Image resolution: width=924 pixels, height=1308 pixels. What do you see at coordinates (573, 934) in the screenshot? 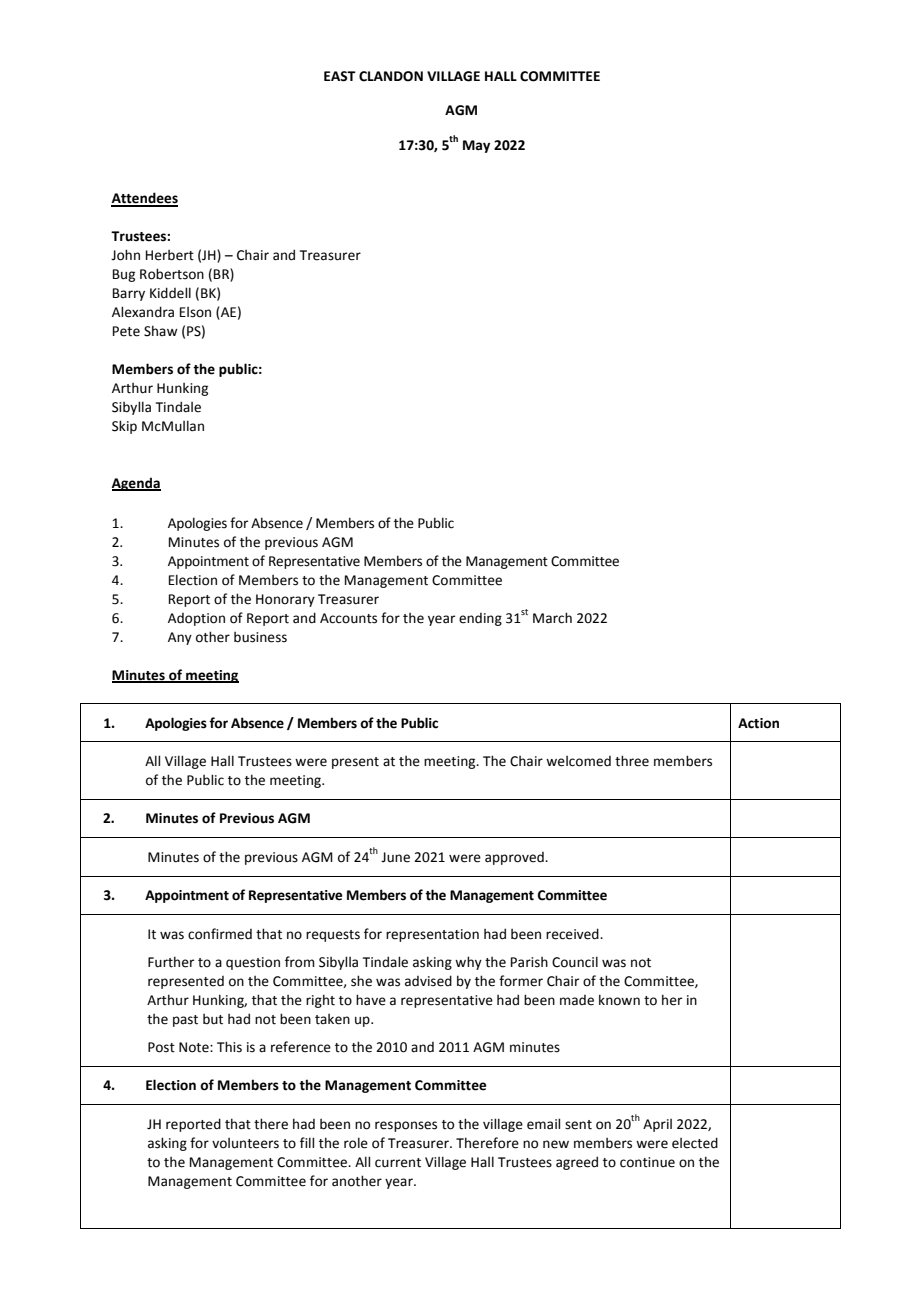
I see `received` at bounding box center [573, 934].
